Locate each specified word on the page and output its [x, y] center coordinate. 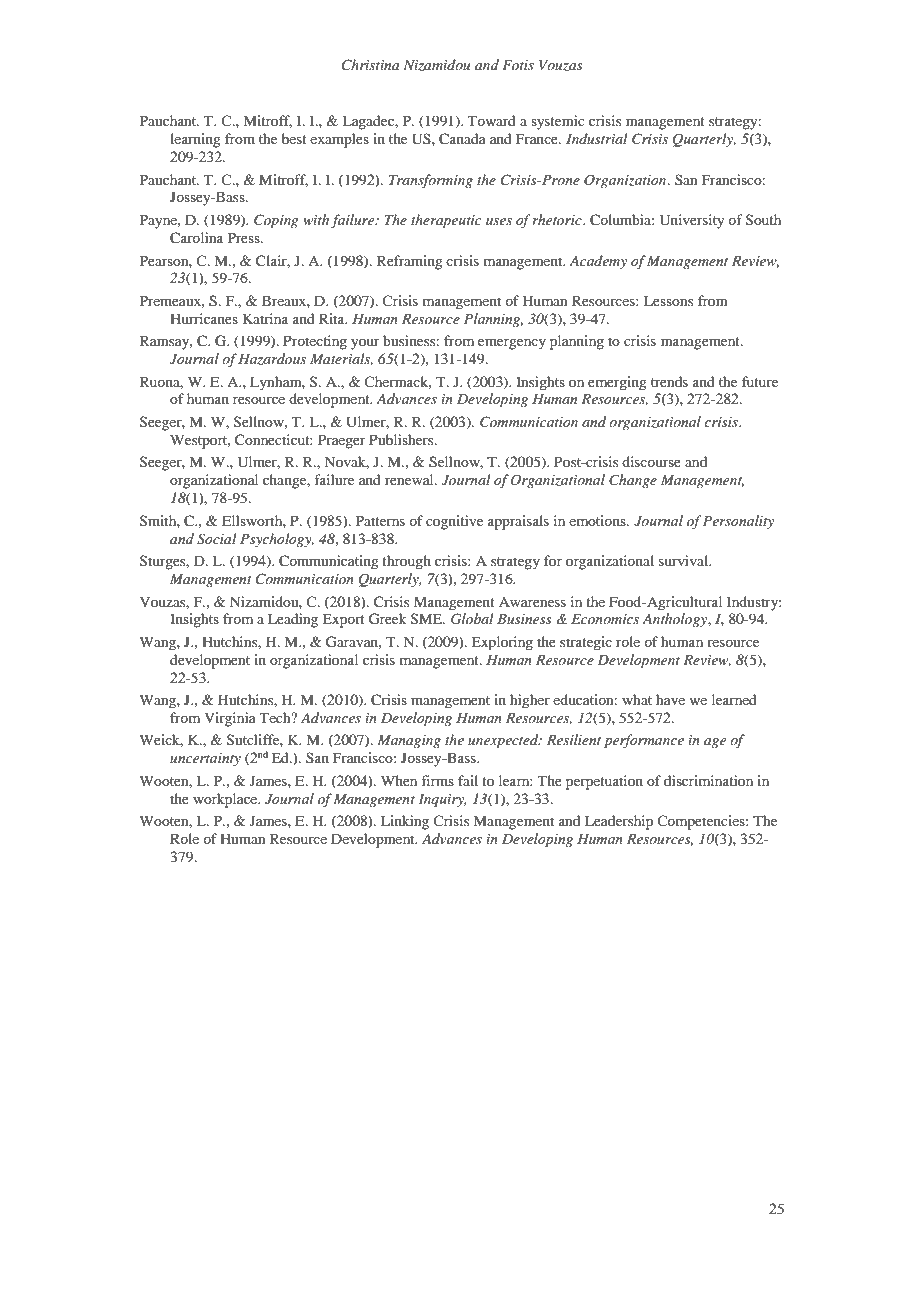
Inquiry [442, 801]
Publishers [402, 439]
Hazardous [272, 359]
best [294, 138]
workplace [226, 800]
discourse [651, 461]
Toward [492, 120]
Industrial [596, 138]
